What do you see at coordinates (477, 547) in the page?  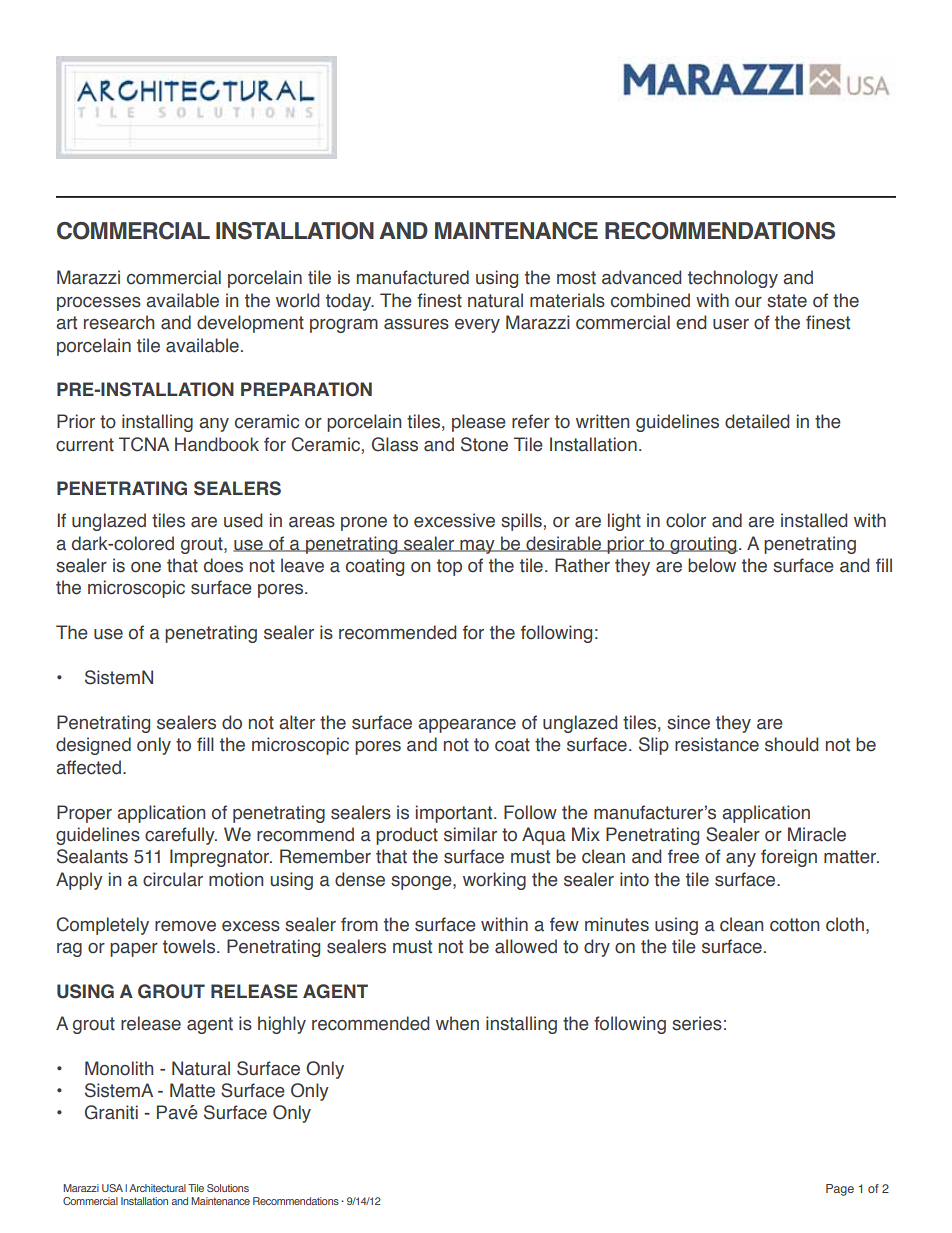 I see `may` at bounding box center [477, 547].
